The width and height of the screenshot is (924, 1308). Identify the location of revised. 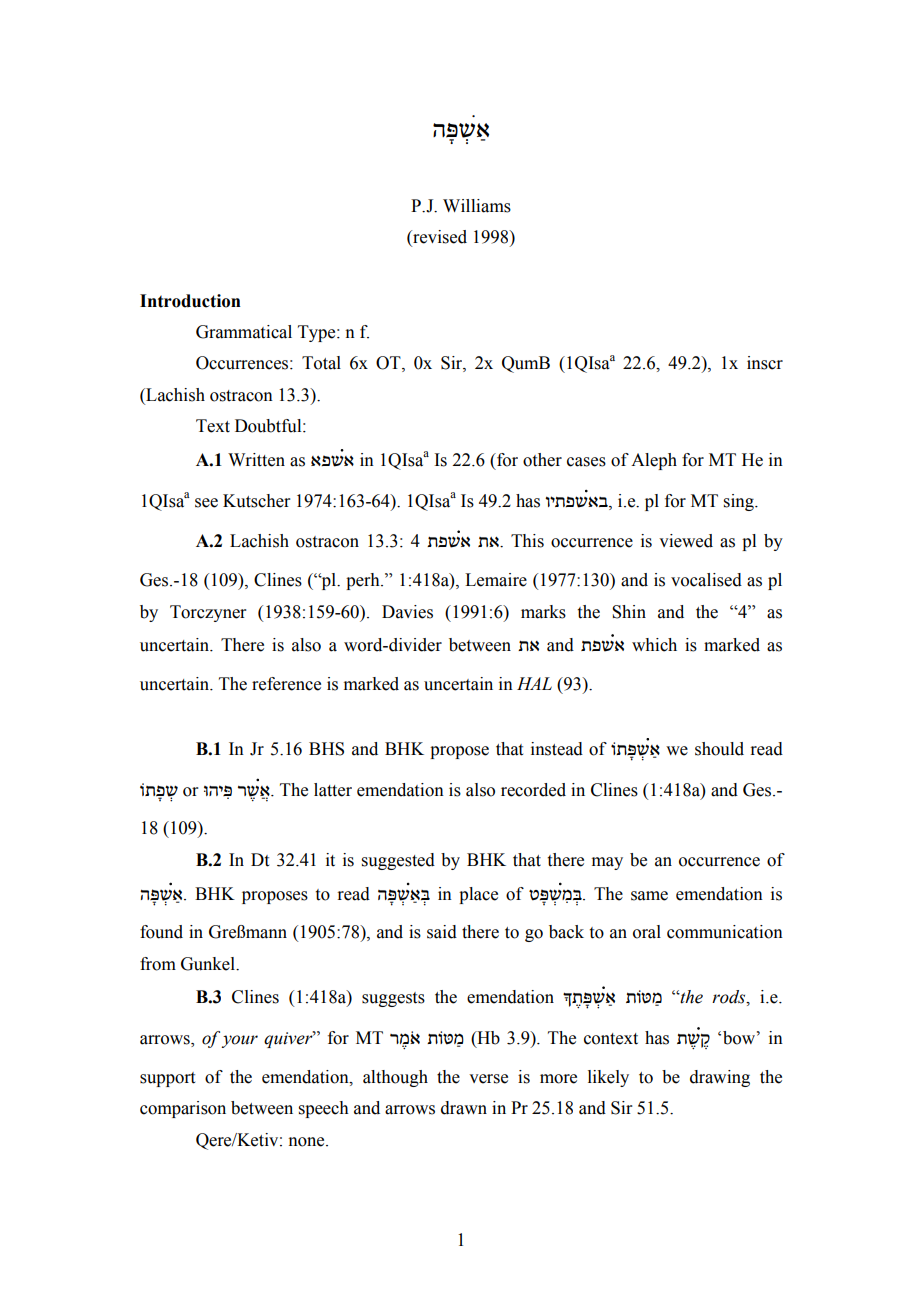
(439, 238).
